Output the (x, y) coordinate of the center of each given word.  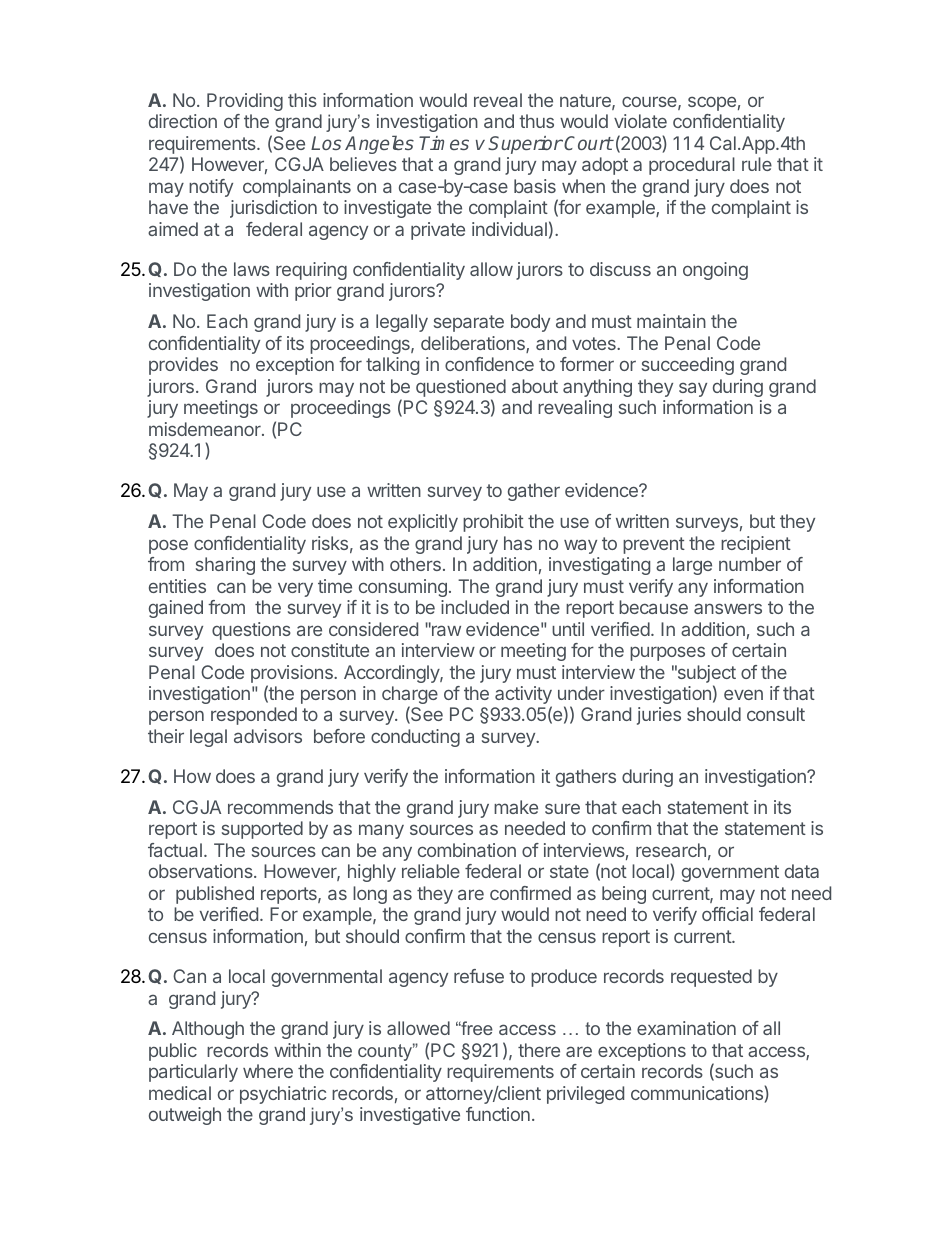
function (498, 1114)
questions (251, 631)
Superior (525, 145)
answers (728, 608)
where (268, 1071)
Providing (245, 102)
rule (757, 164)
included (475, 607)
